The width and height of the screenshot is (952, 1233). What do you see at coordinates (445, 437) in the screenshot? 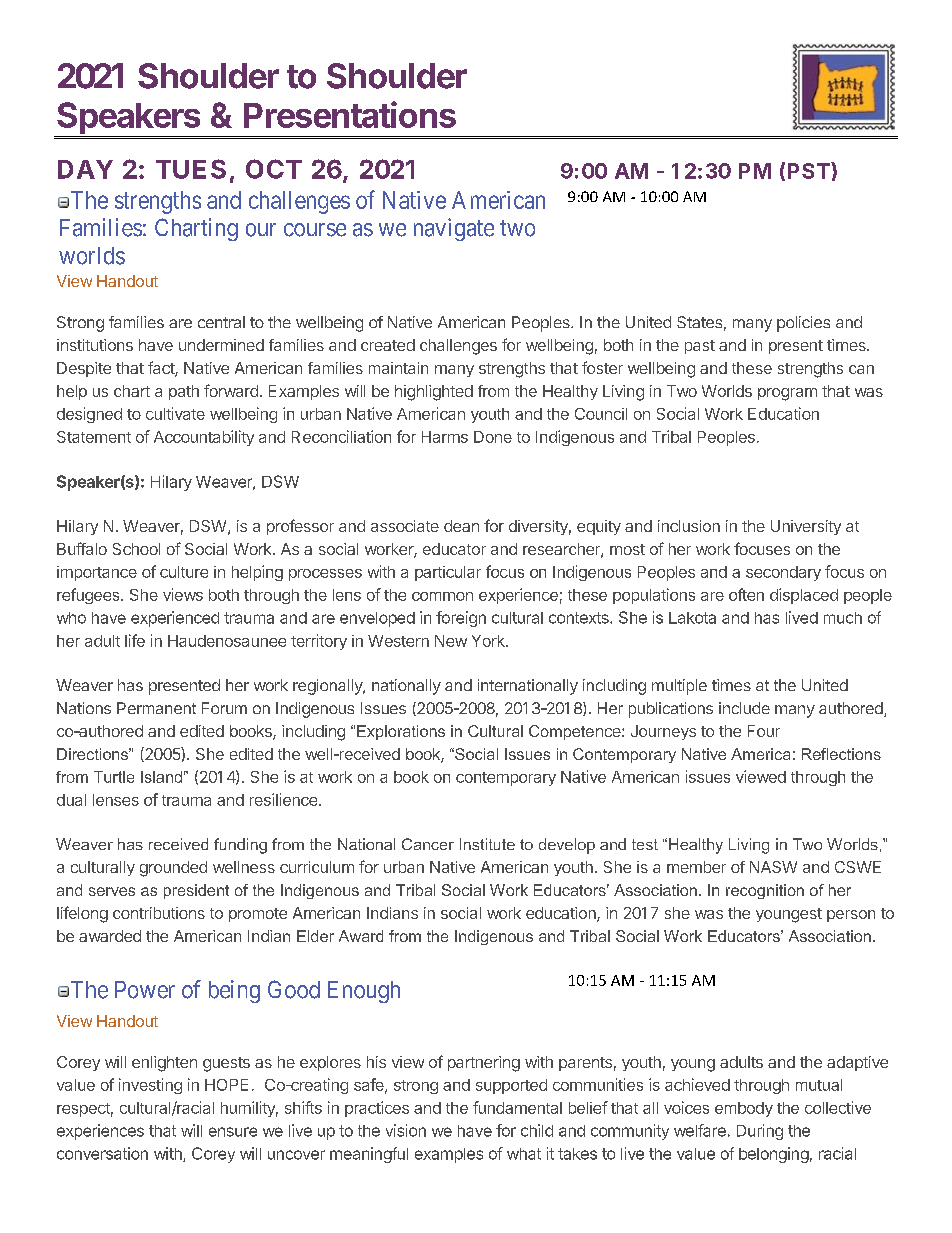
I see `Harms` at bounding box center [445, 437].
